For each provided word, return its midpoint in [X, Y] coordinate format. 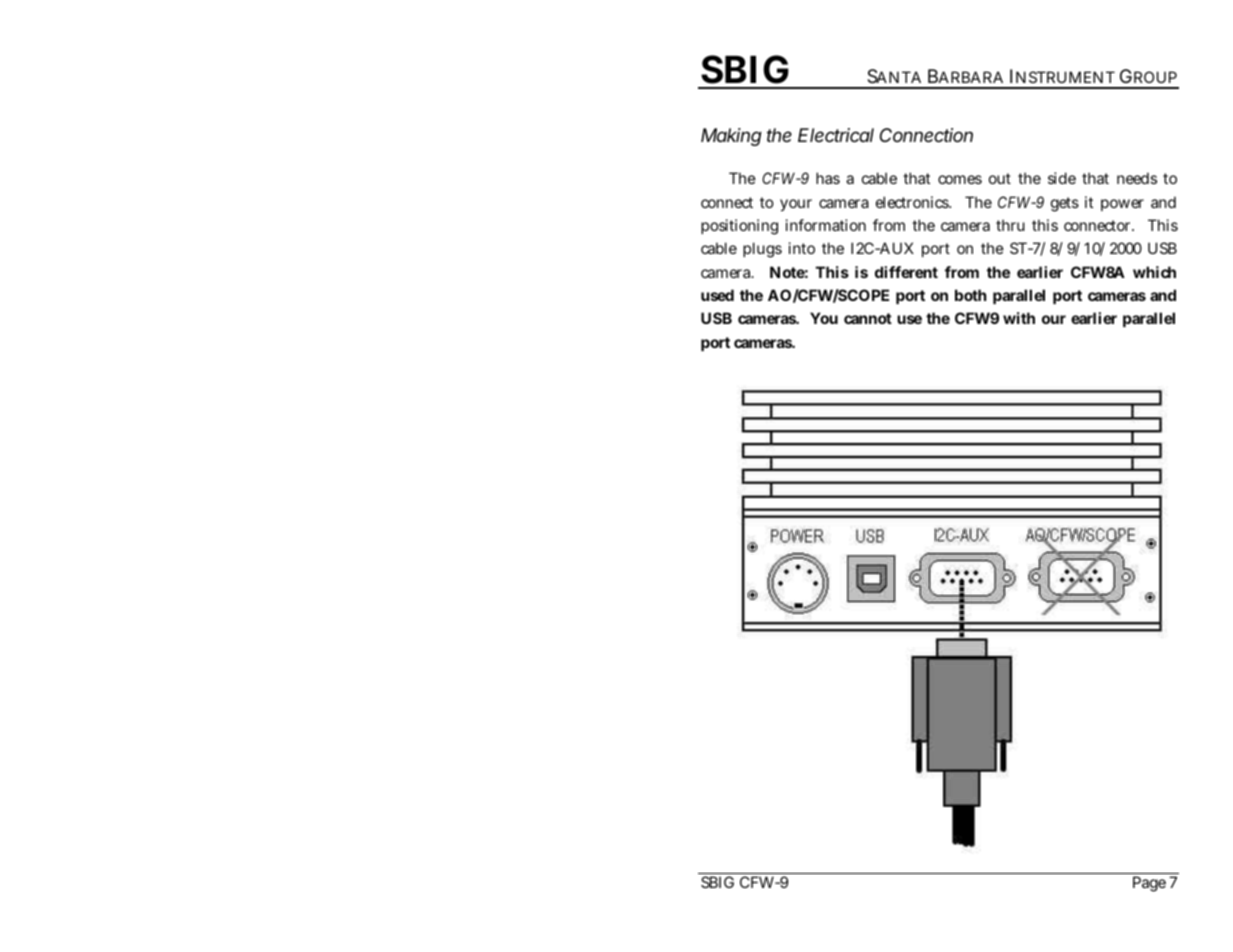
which [1154, 272]
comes [960, 179]
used [717, 295]
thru [1010, 225]
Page [1149, 884]
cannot [868, 318]
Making [731, 137]
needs [1137, 178]
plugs [762, 250]
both [970, 295]
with [1019, 318]
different [906, 272]
